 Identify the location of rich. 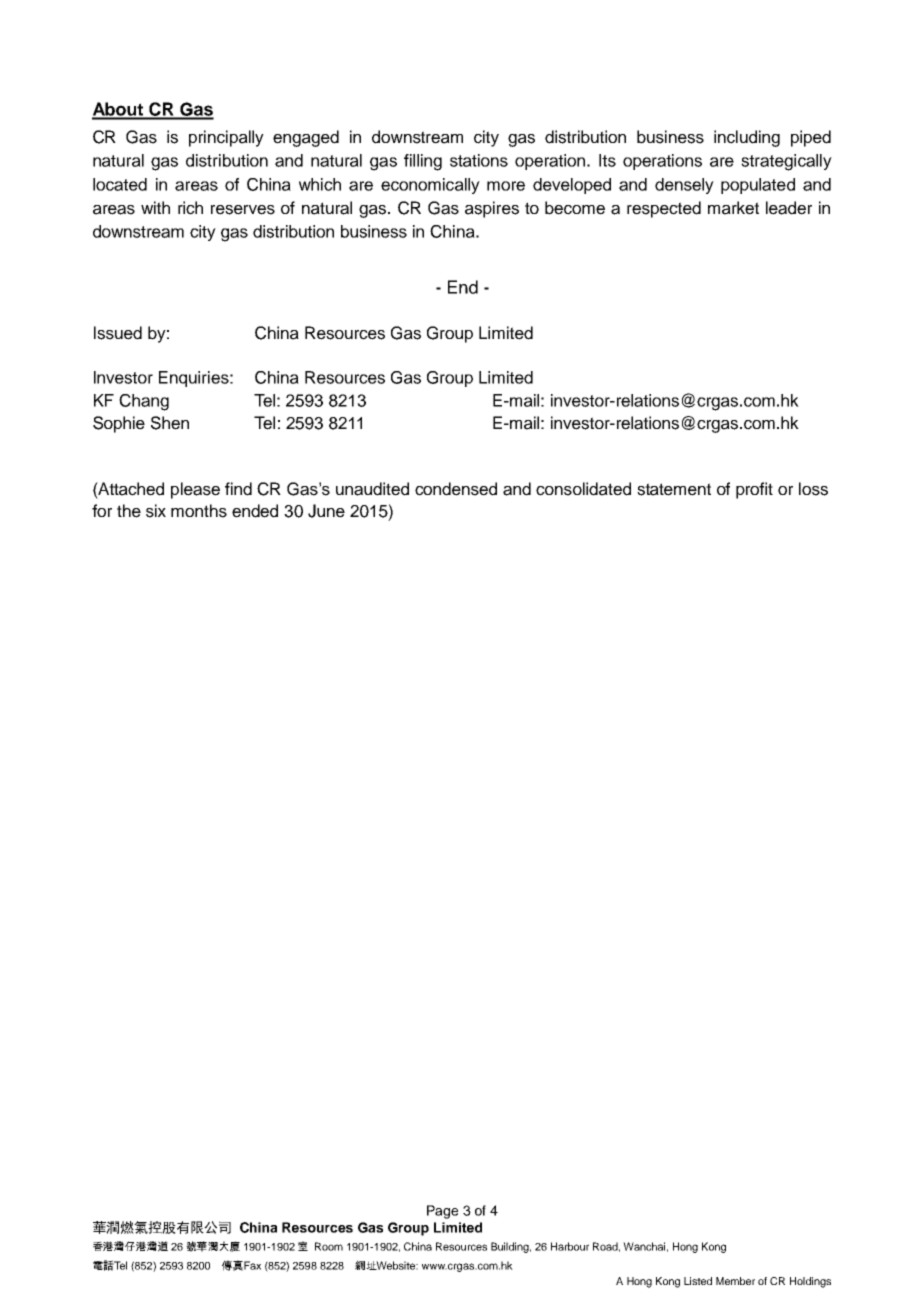
(190, 208).
